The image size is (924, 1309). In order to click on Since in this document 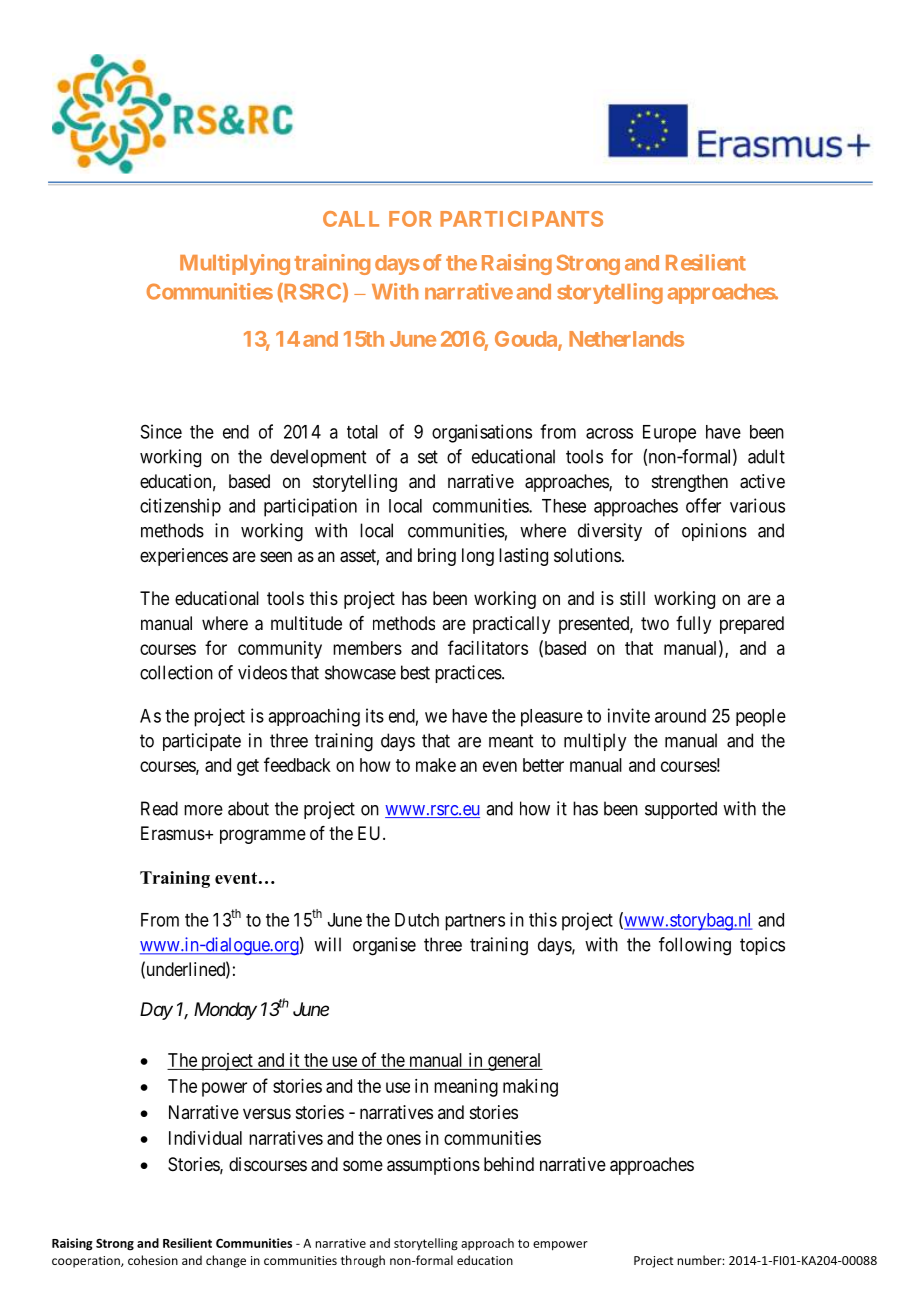, I will do `click(161, 431)`.
